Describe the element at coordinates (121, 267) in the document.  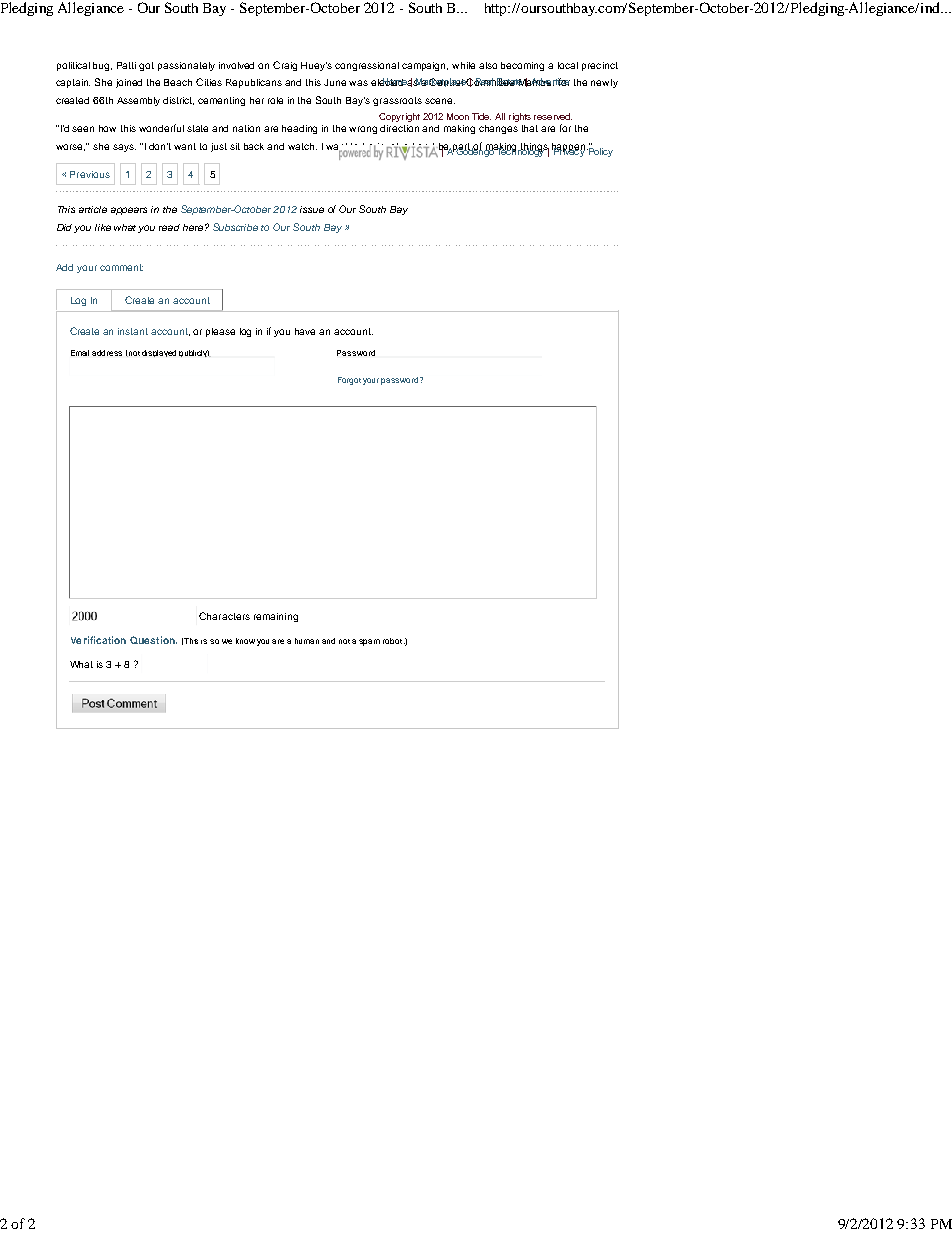
I see `comment` at that location.
